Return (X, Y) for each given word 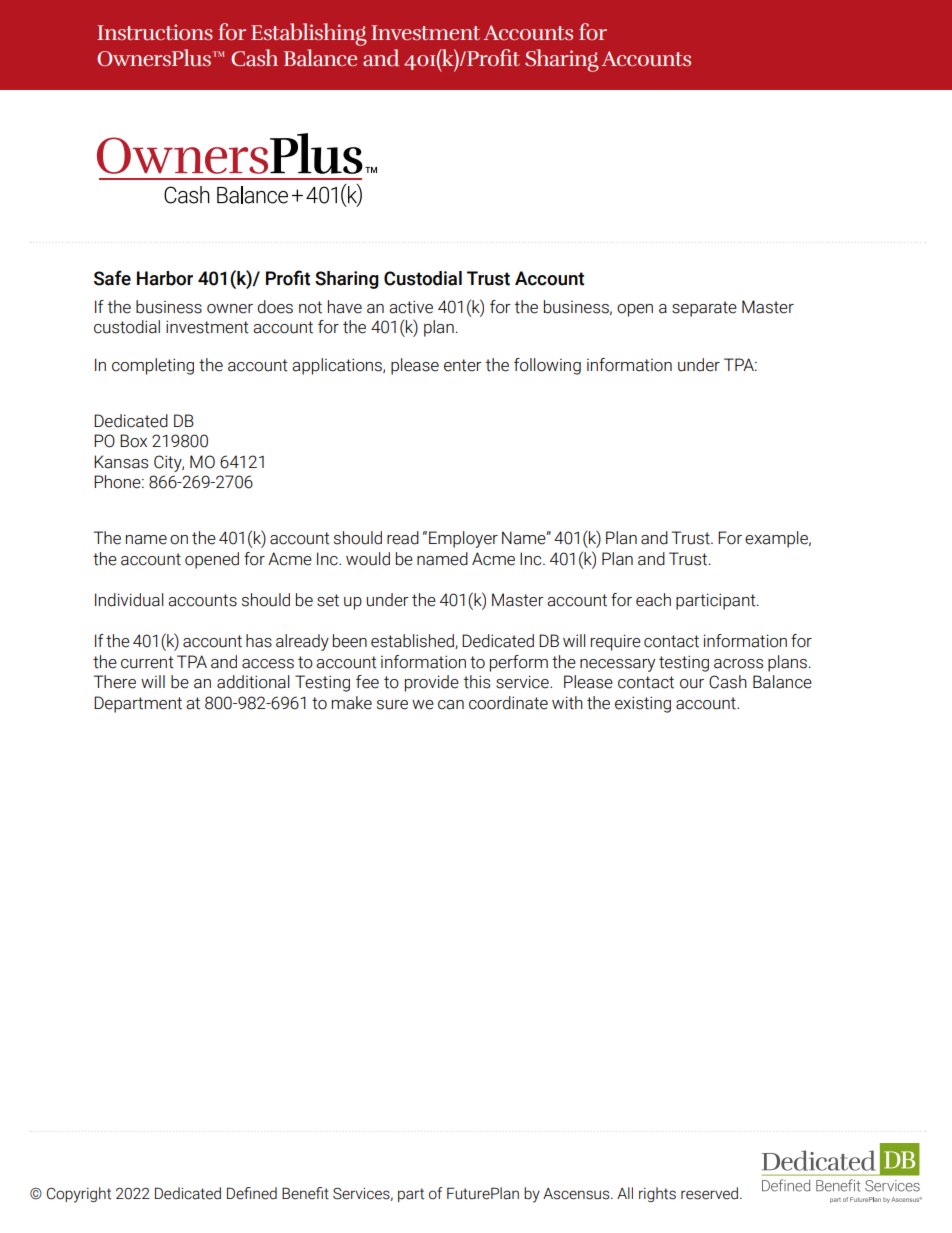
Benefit (305, 1193)
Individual (129, 600)
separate (704, 309)
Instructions (155, 32)
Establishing (309, 34)
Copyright (79, 1195)
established (413, 641)
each (653, 600)
